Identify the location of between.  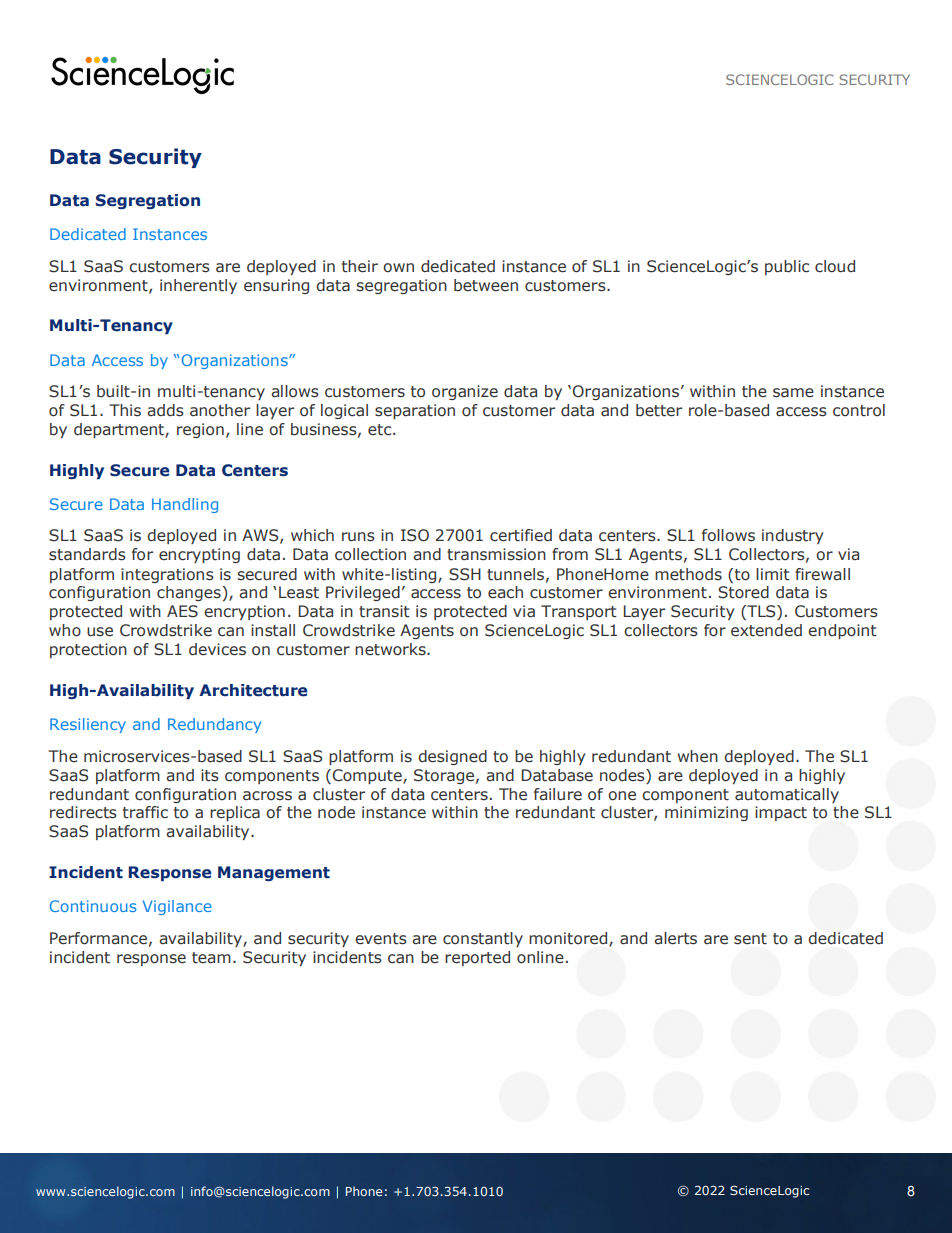
(486, 285).
